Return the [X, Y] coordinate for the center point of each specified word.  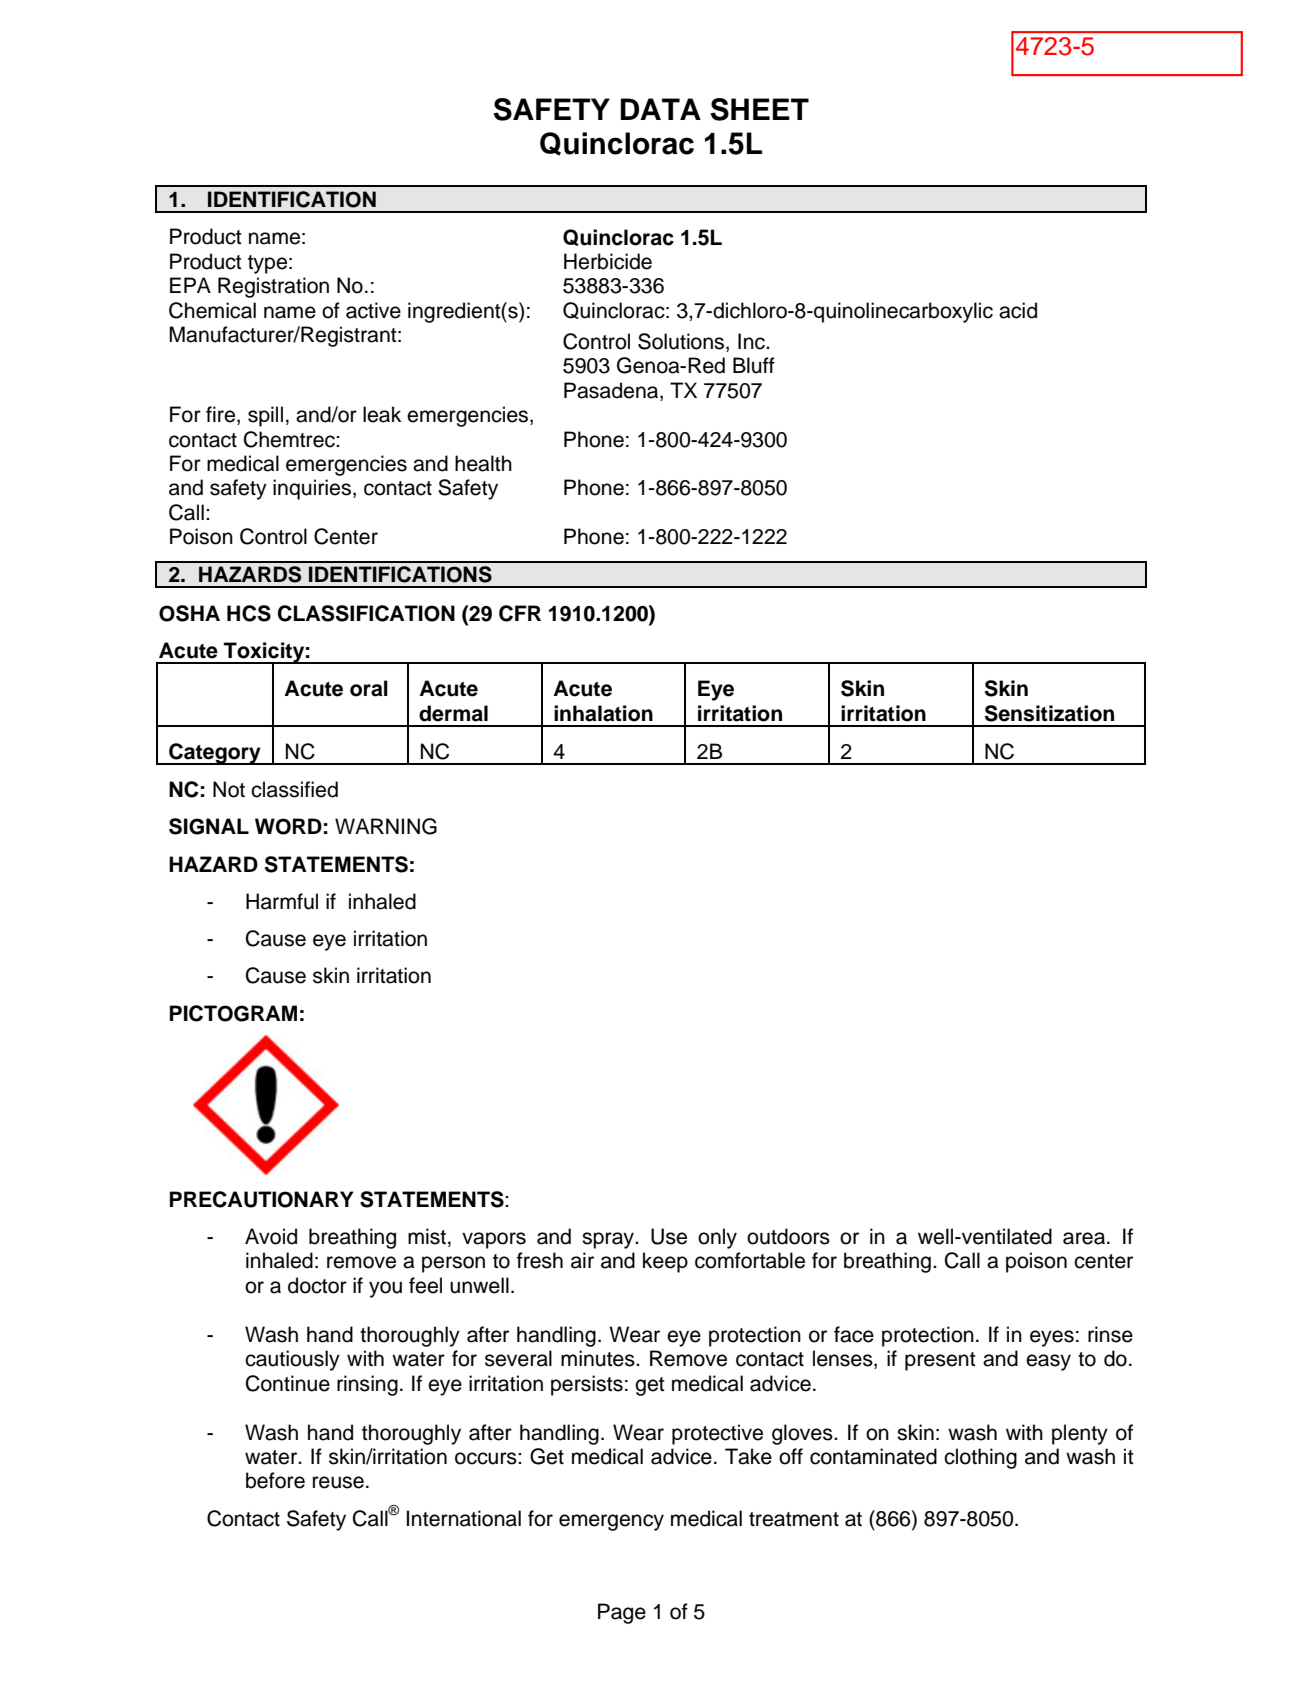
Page [622, 1613]
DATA [661, 109]
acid [1018, 310]
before [275, 1480]
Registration [273, 287]
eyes [1052, 1338]
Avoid [271, 1236]
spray [609, 1240]
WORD [288, 826]
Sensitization [1049, 713]
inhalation [603, 713]
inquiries [312, 489]
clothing [980, 1458]
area [1084, 1238]
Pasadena [612, 390]
